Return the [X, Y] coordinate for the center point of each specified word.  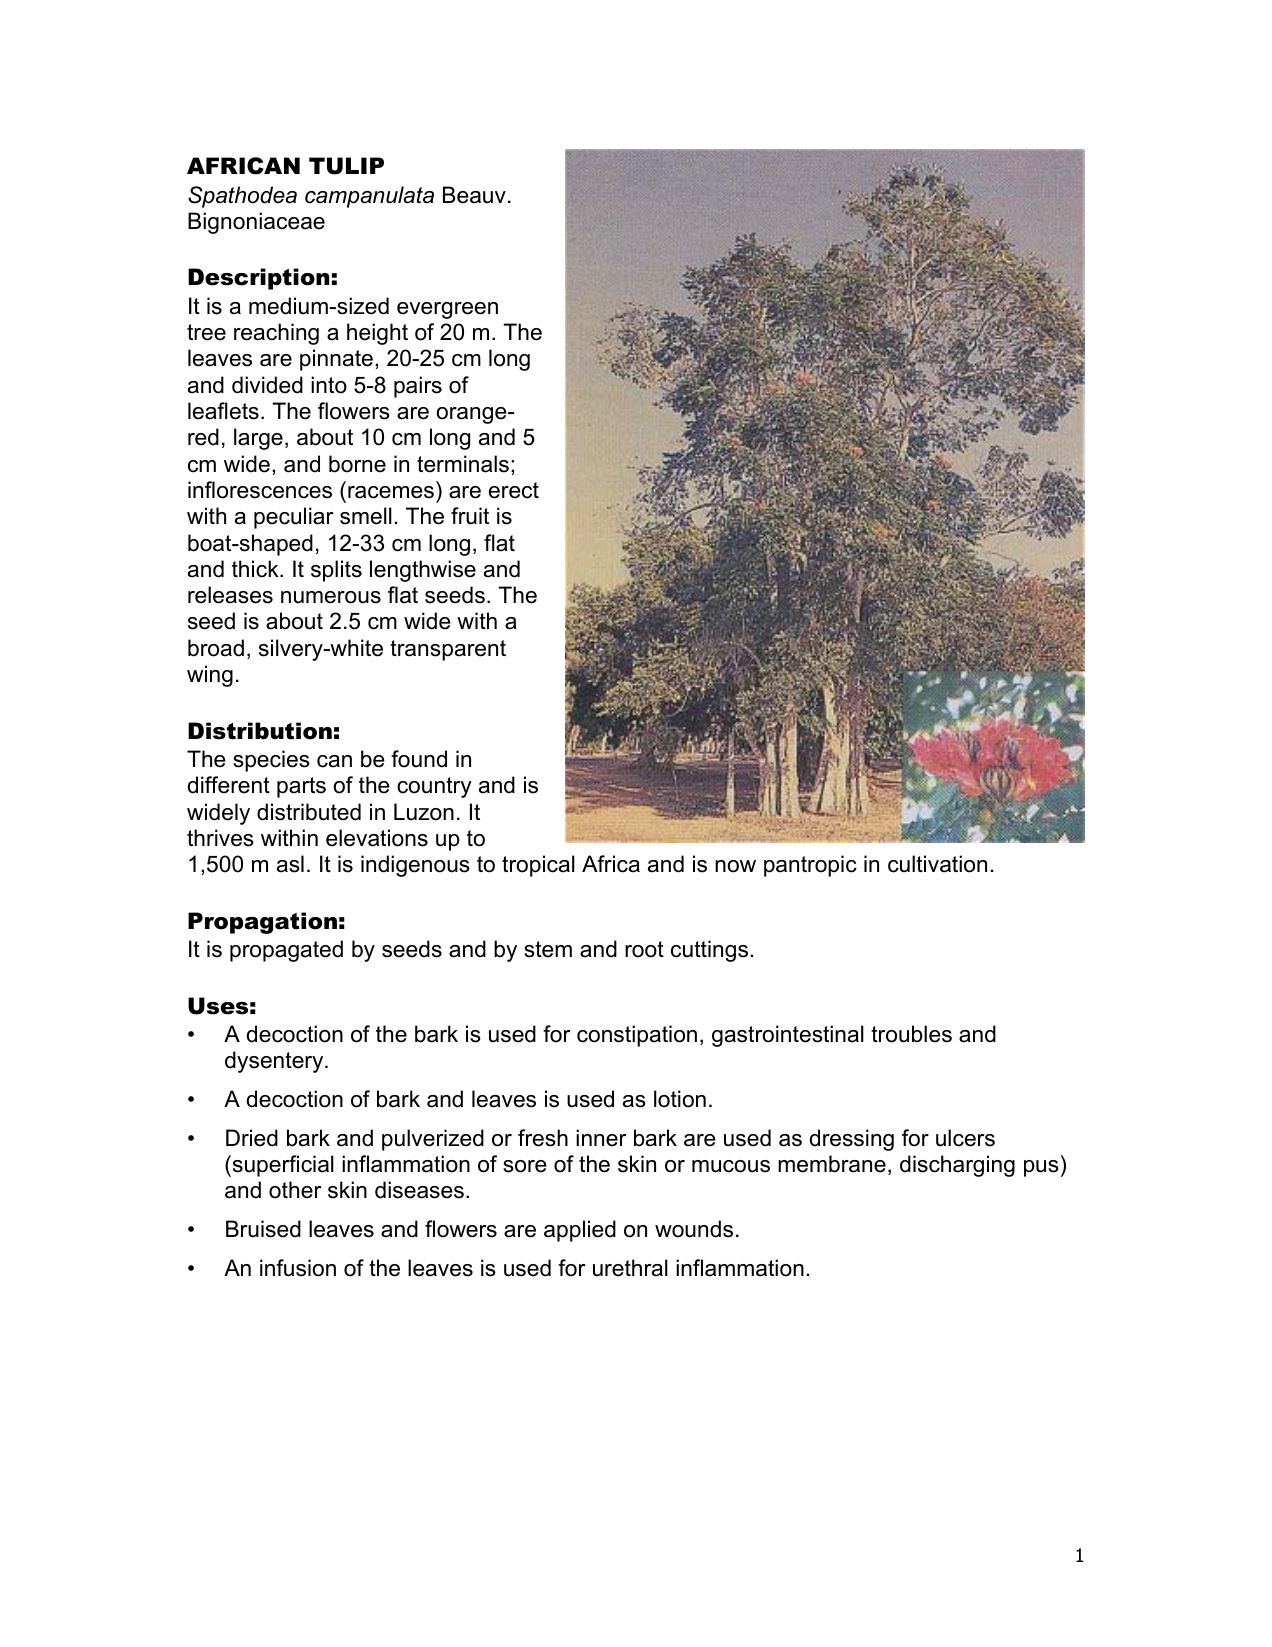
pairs [418, 387]
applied [580, 1231]
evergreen [447, 310]
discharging [957, 1166]
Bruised [263, 1229]
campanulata [369, 197]
